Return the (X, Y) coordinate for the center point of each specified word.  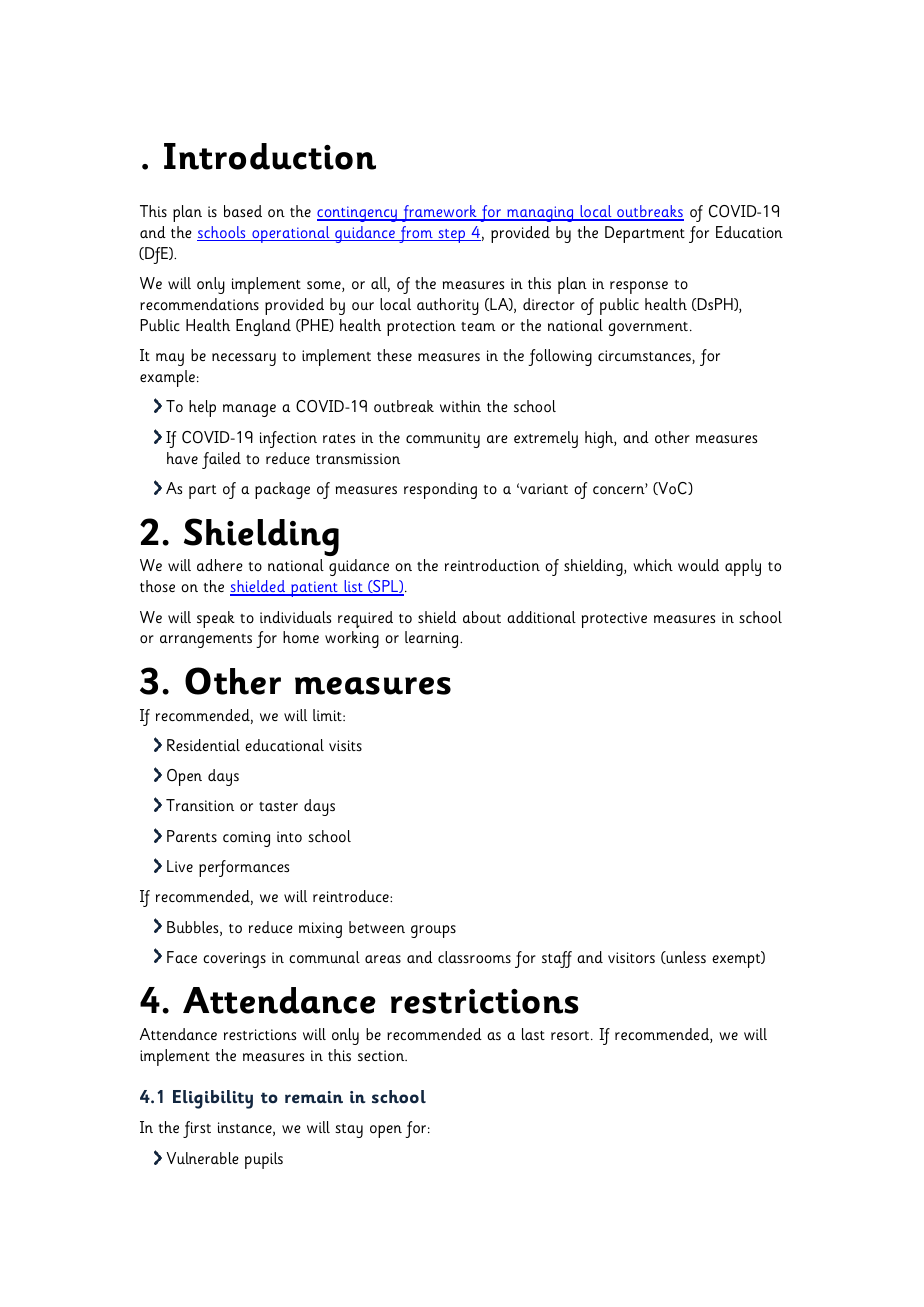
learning (433, 639)
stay (349, 1131)
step (452, 236)
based (243, 211)
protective (614, 620)
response (639, 287)
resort (571, 1035)
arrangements (206, 641)
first (197, 1129)
